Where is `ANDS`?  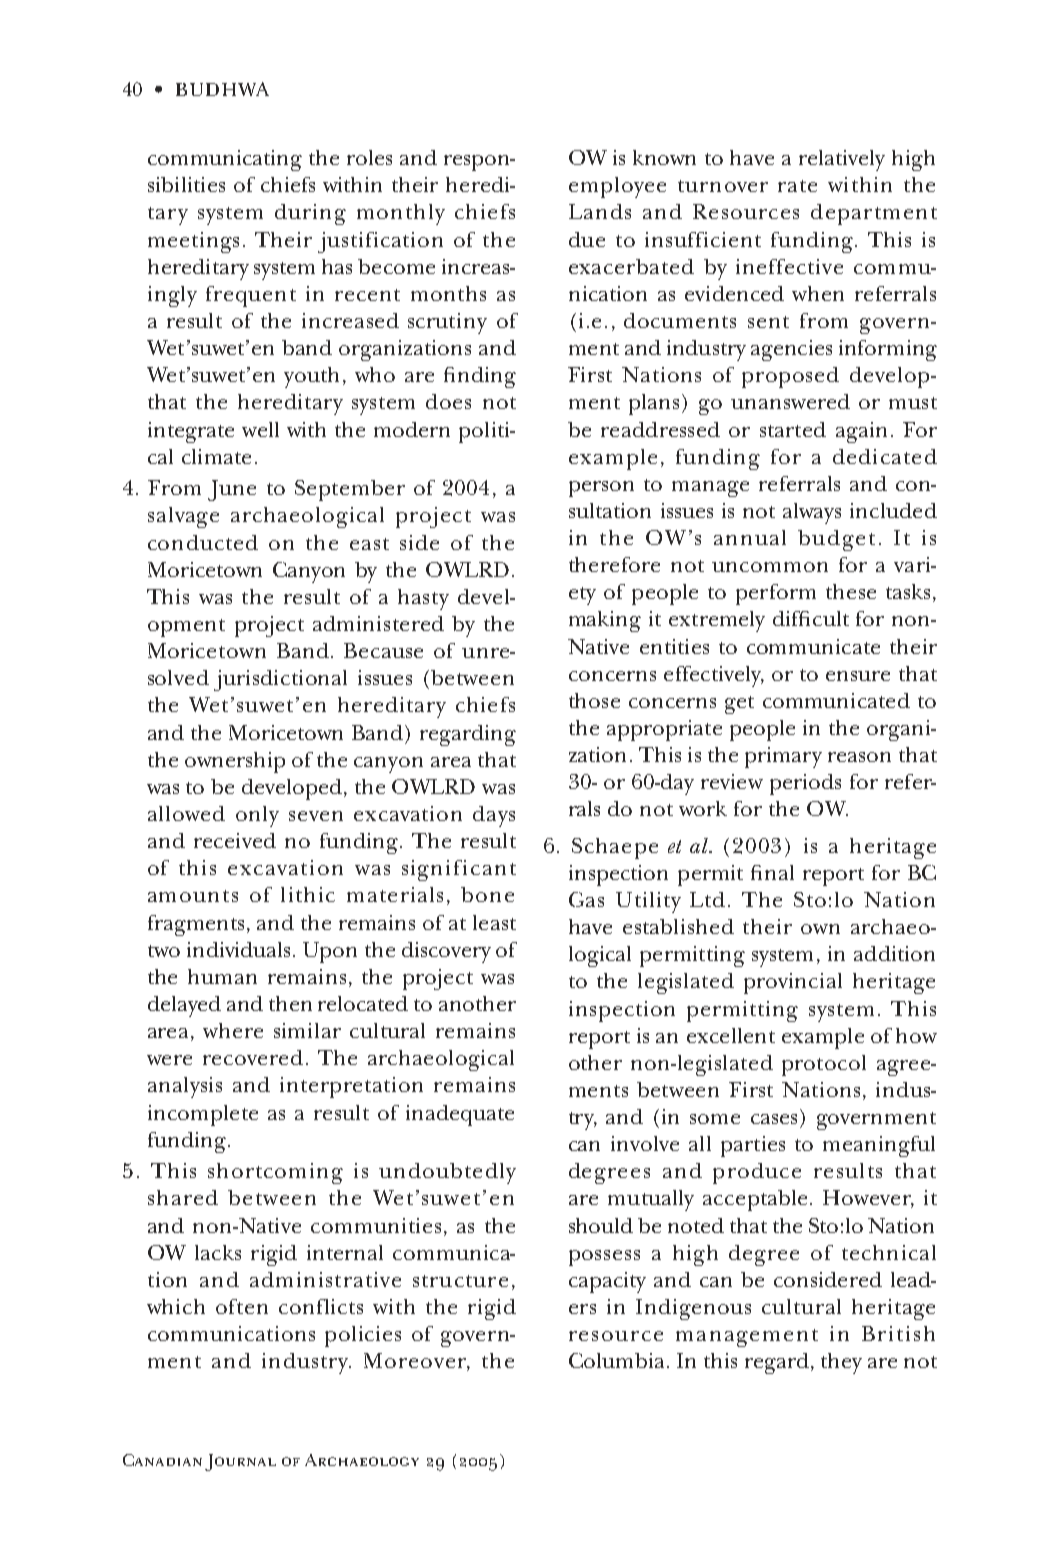 ANDS is located at coordinates (606, 211).
